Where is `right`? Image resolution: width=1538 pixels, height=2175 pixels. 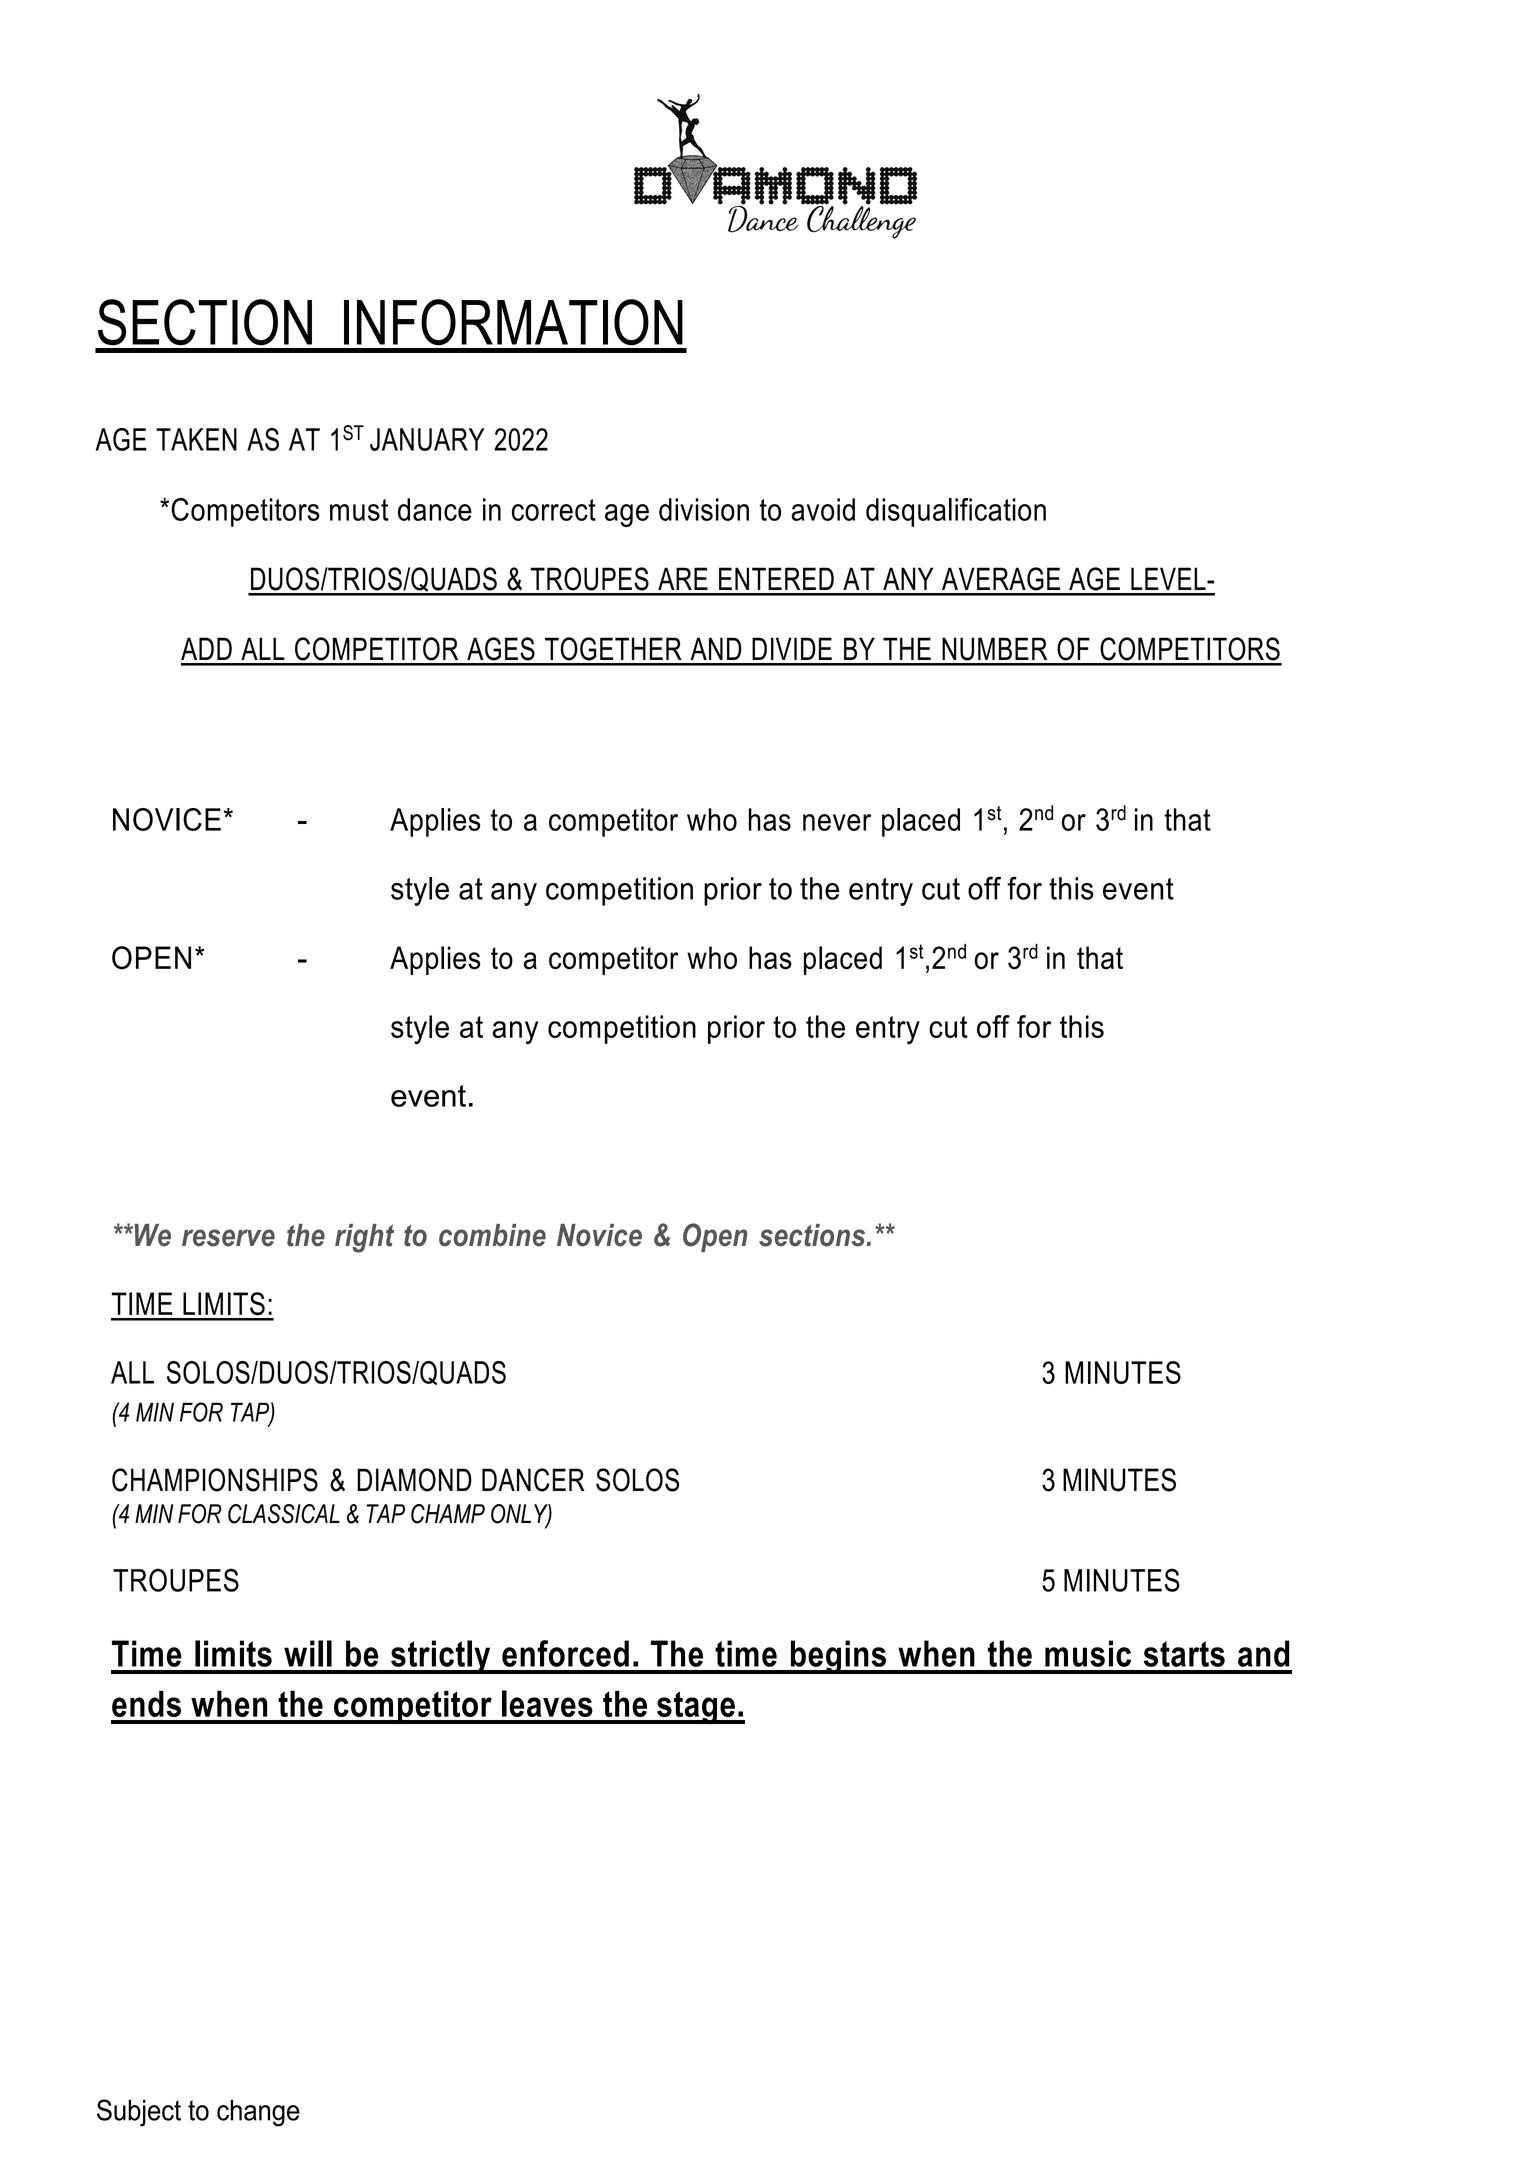 right is located at coordinates (364, 1238).
